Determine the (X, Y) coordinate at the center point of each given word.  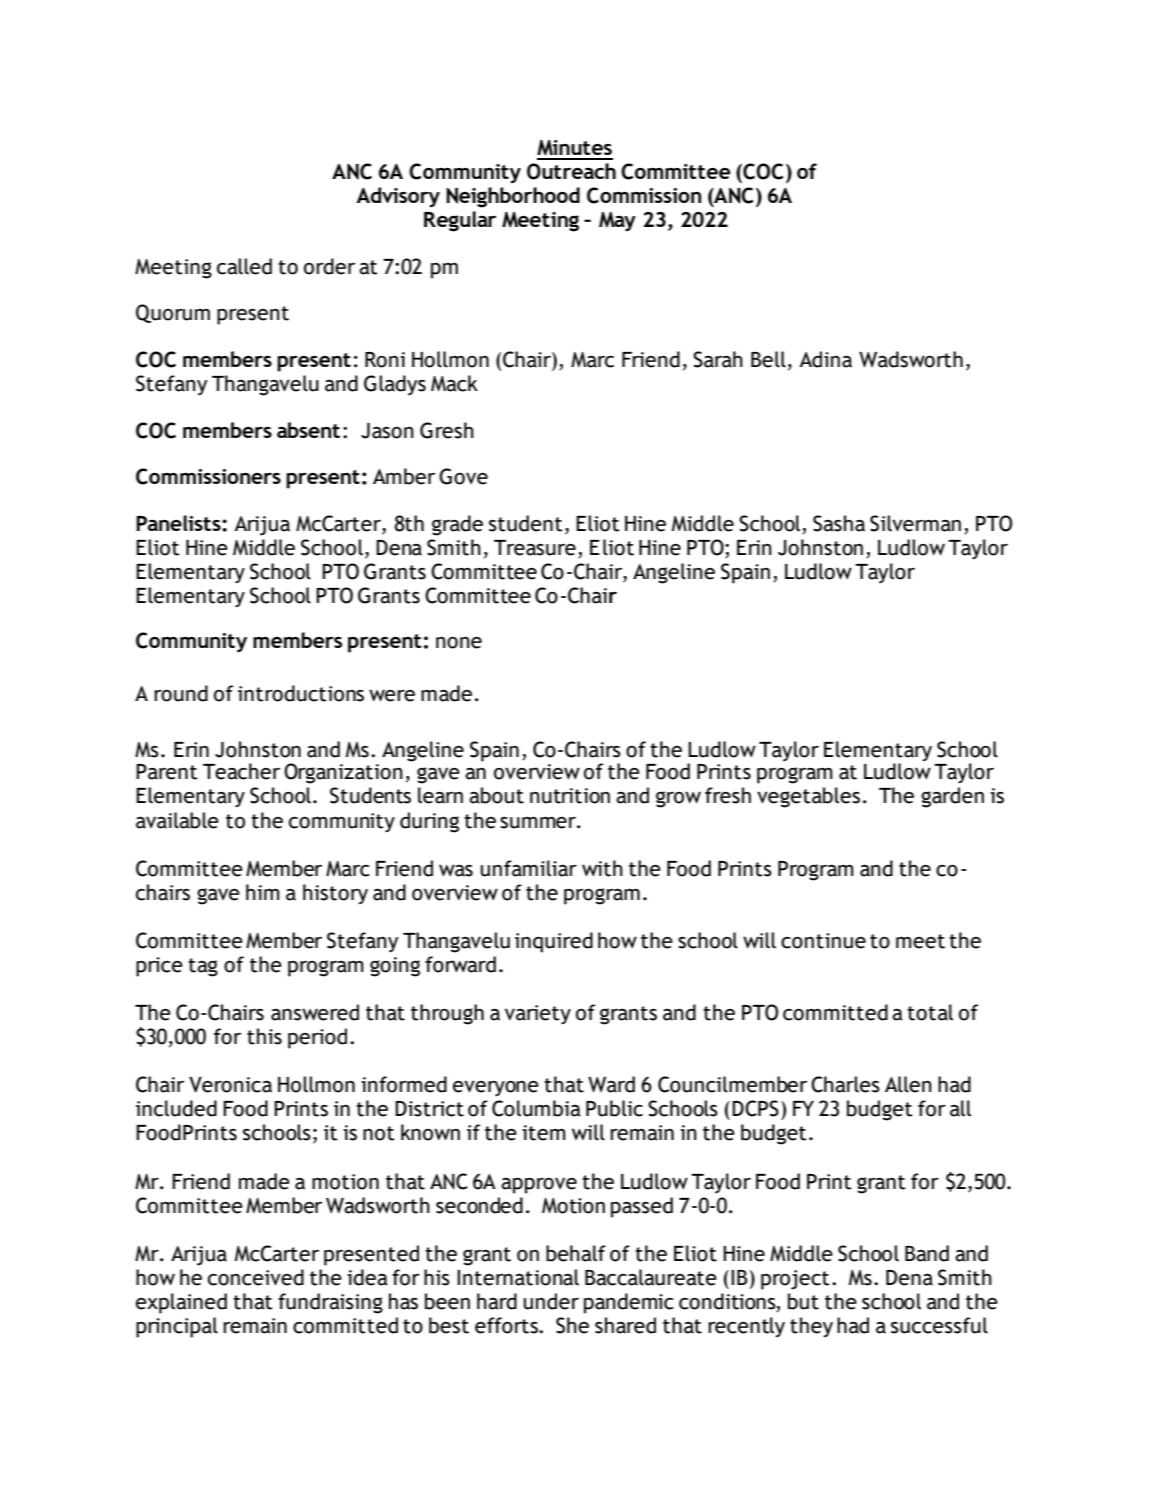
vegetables (808, 797)
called (244, 266)
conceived (256, 1277)
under (551, 1301)
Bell (768, 359)
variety (538, 1015)
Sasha (839, 523)
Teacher (241, 771)
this (264, 1036)
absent (308, 430)
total (930, 1012)
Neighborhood (513, 197)
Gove (463, 476)
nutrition (570, 796)
